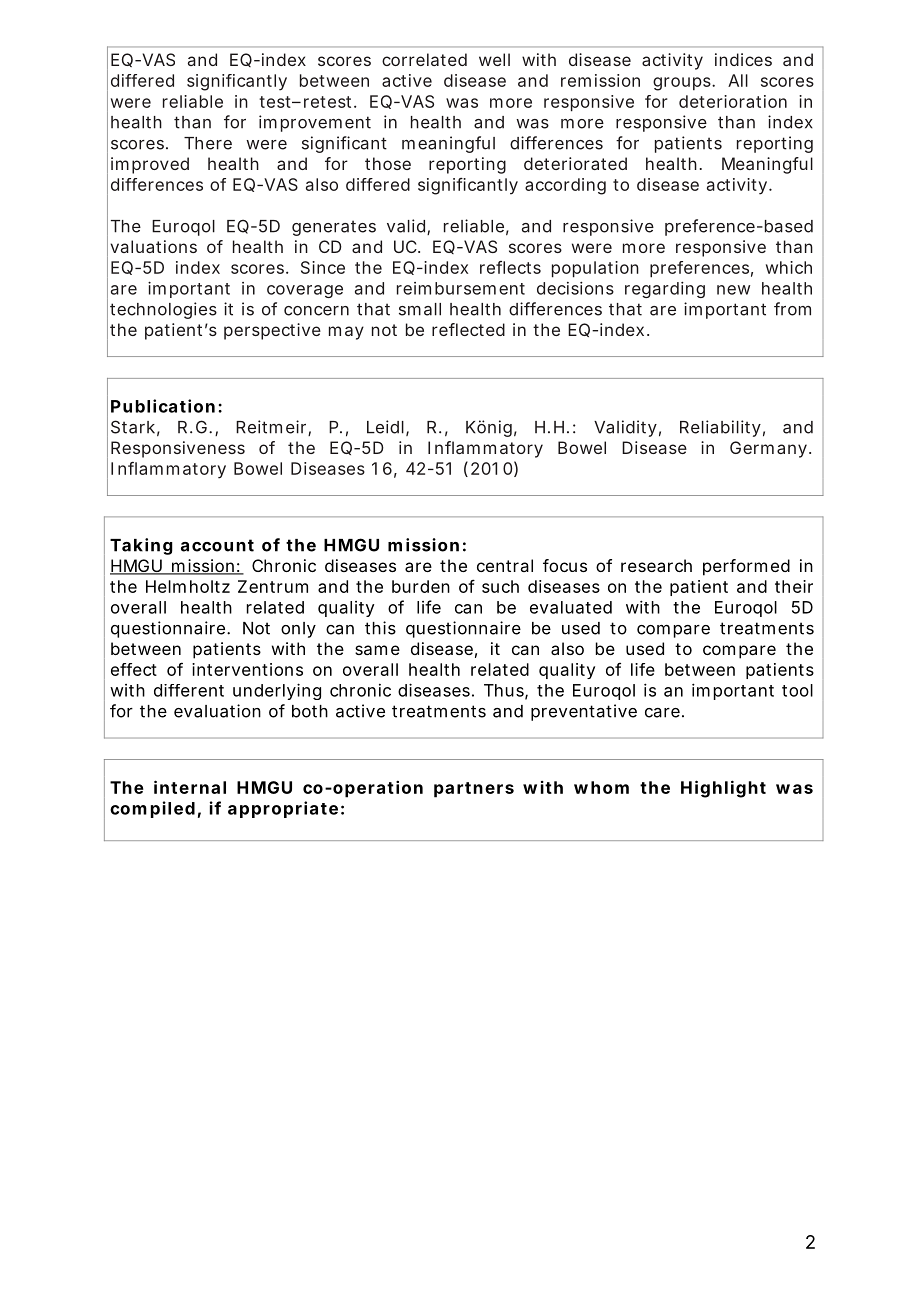 The image size is (924, 1308). Describe the element at coordinates (468, 329) in the screenshot. I see `reflected` at that location.
